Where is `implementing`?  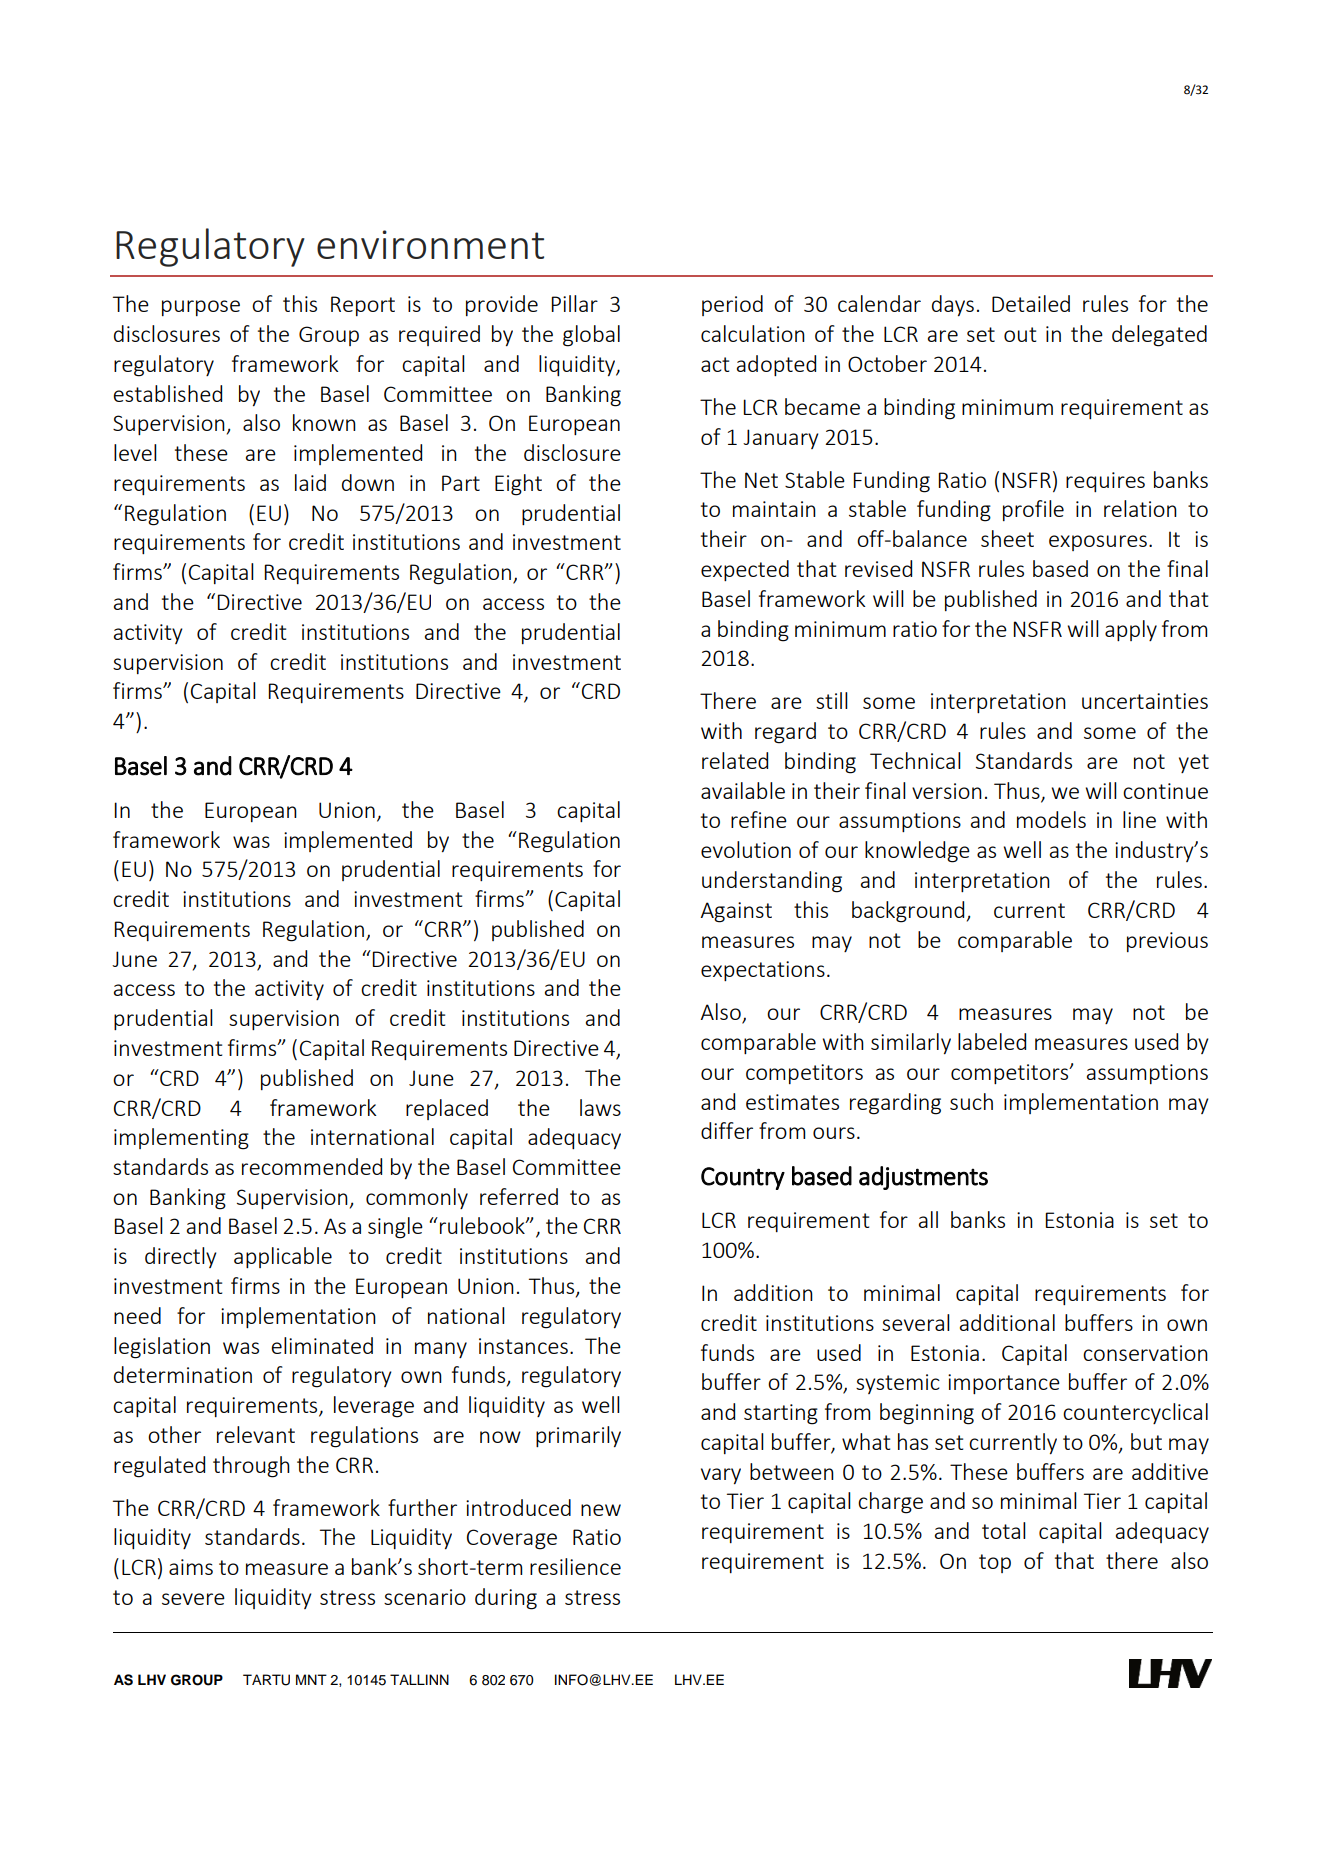
implementing is located at coordinates (181, 1139).
